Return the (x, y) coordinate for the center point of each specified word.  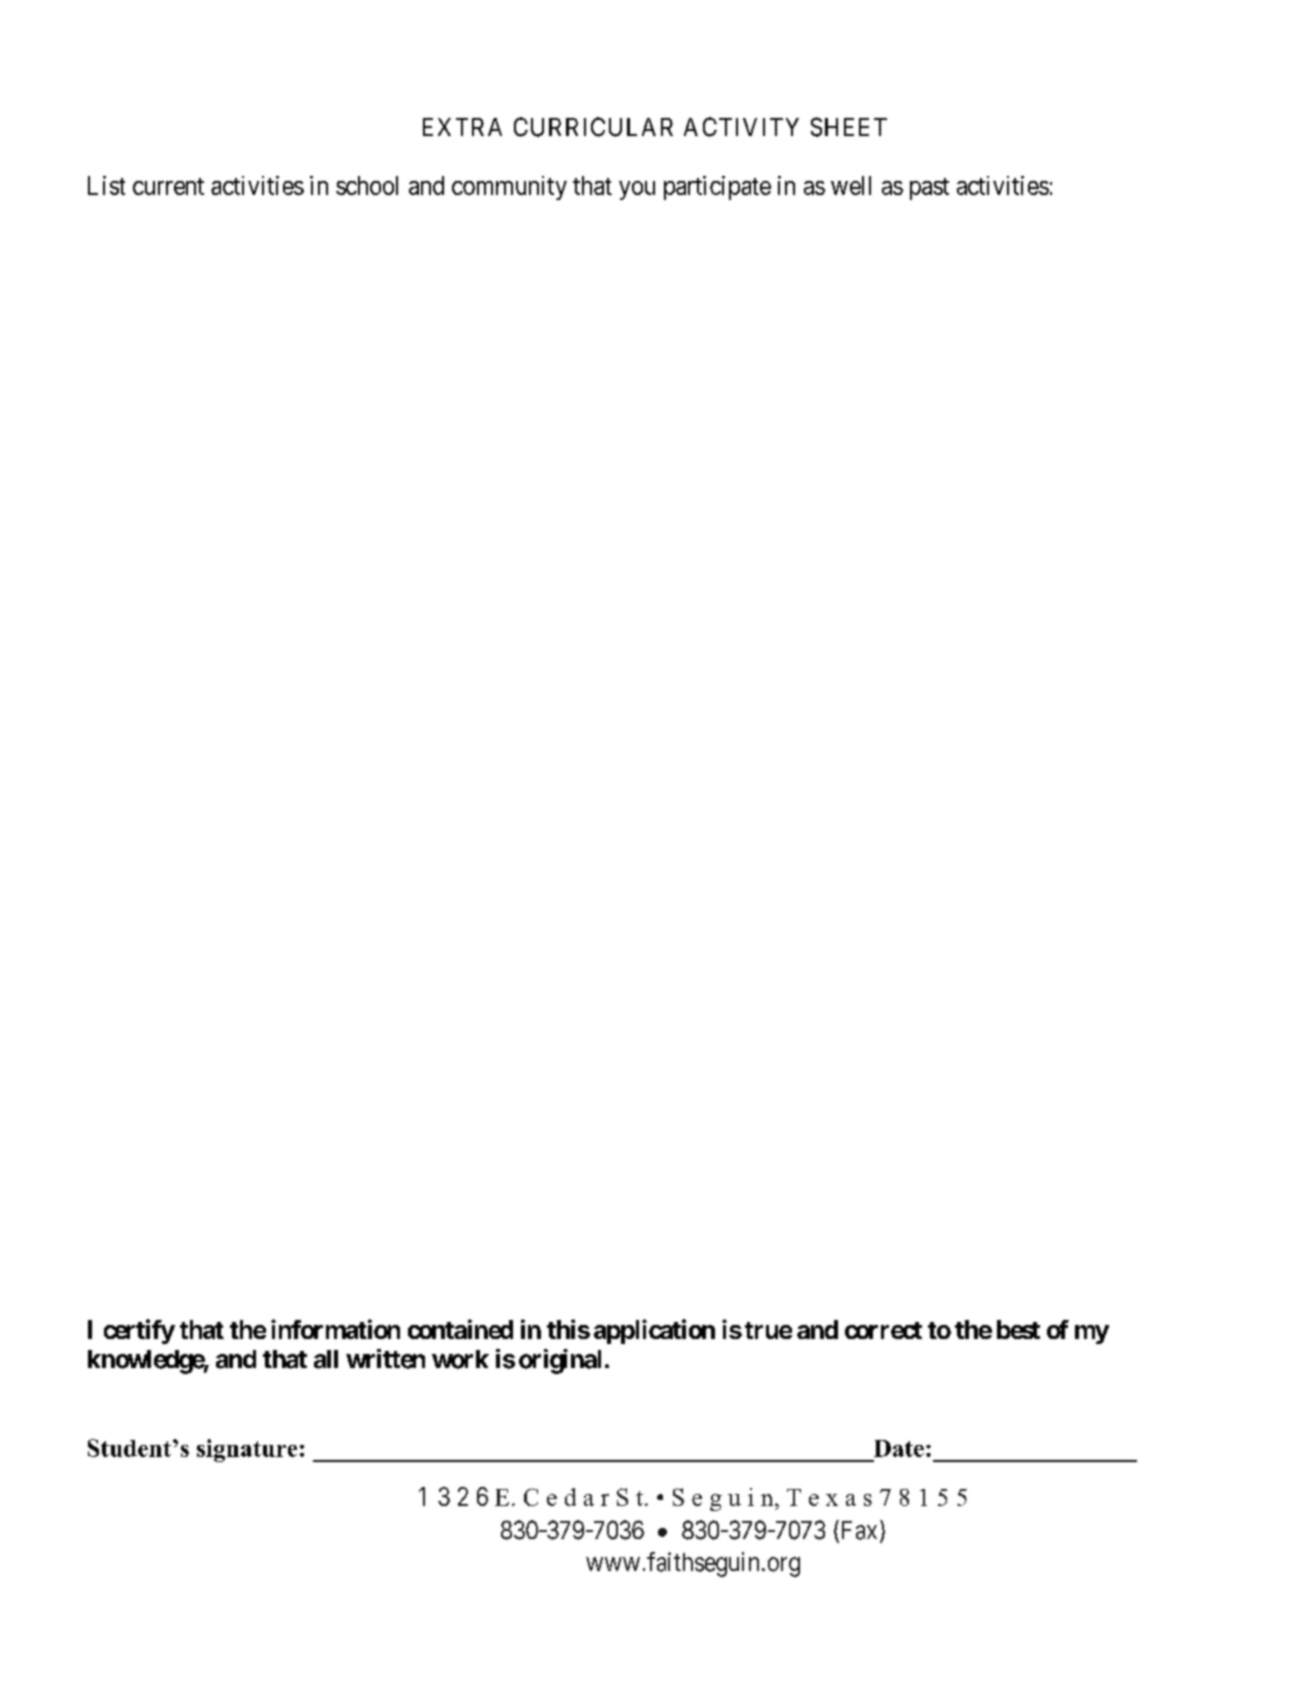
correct (883, 1330)
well (851, 185)
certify (139, 1331)
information (335, 1329)
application (654, 1331)
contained (460, 1329)
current (168, 186)
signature (247, 1450)
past (929, 189)
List (106, 185)
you (637, 190)
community (509, 188)
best (1018, 1329)
